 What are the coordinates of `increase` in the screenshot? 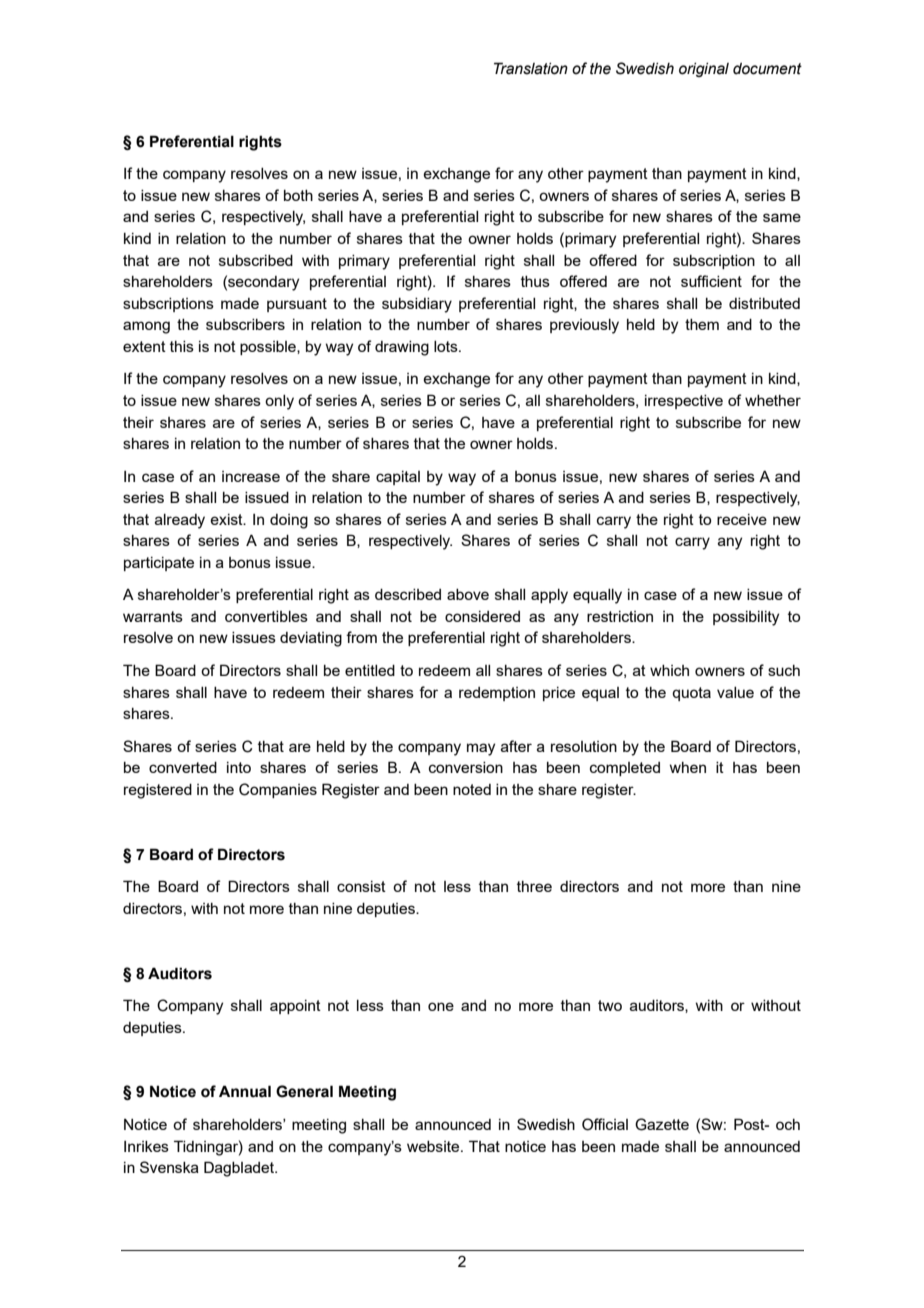 It's located at (251, 476).
